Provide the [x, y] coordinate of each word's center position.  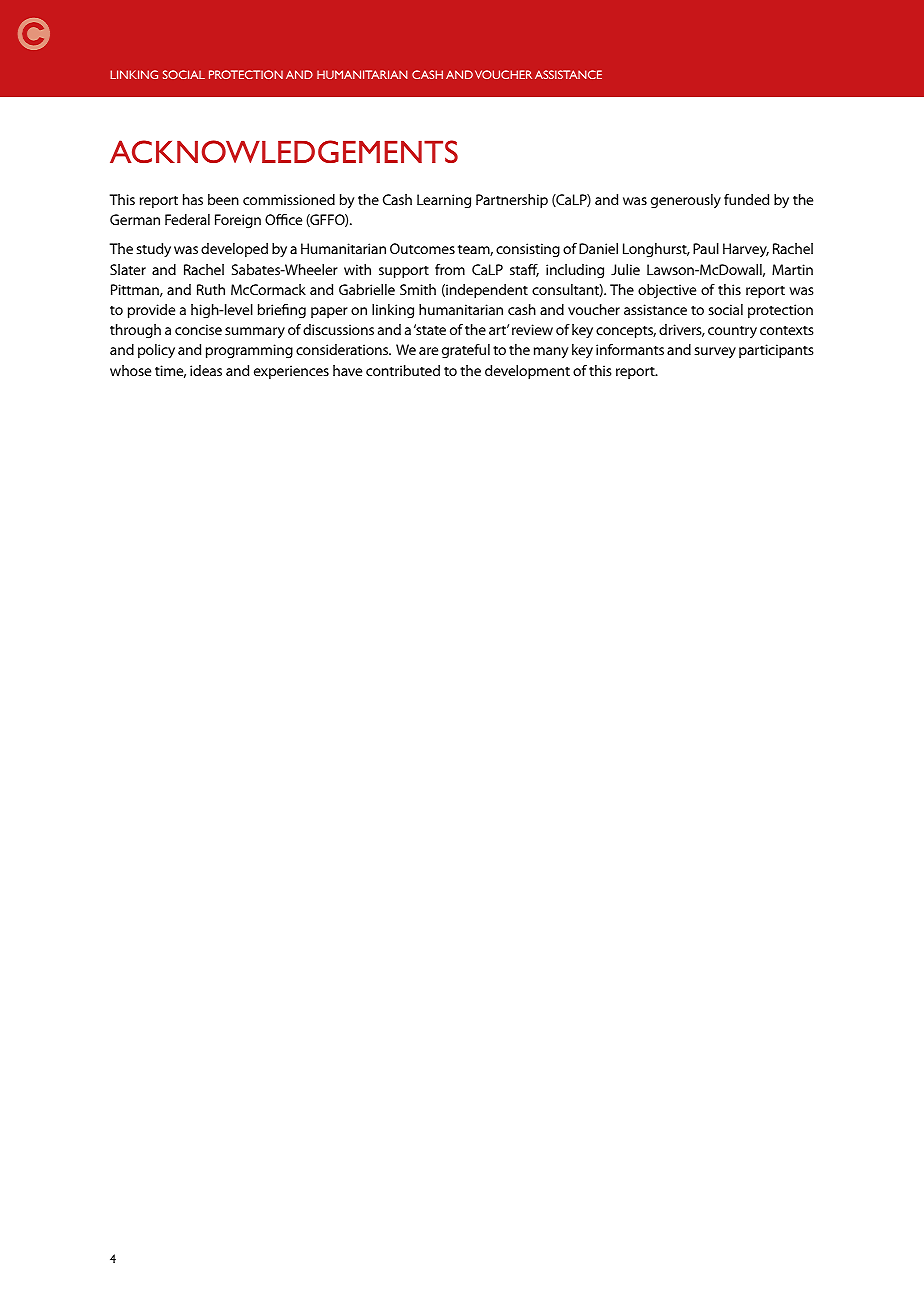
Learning [444, 201]
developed [234, 250]
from [450, 269]
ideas [206, 370]
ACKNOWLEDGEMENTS [284, 151]
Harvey [746, 250]
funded [746, 199]
